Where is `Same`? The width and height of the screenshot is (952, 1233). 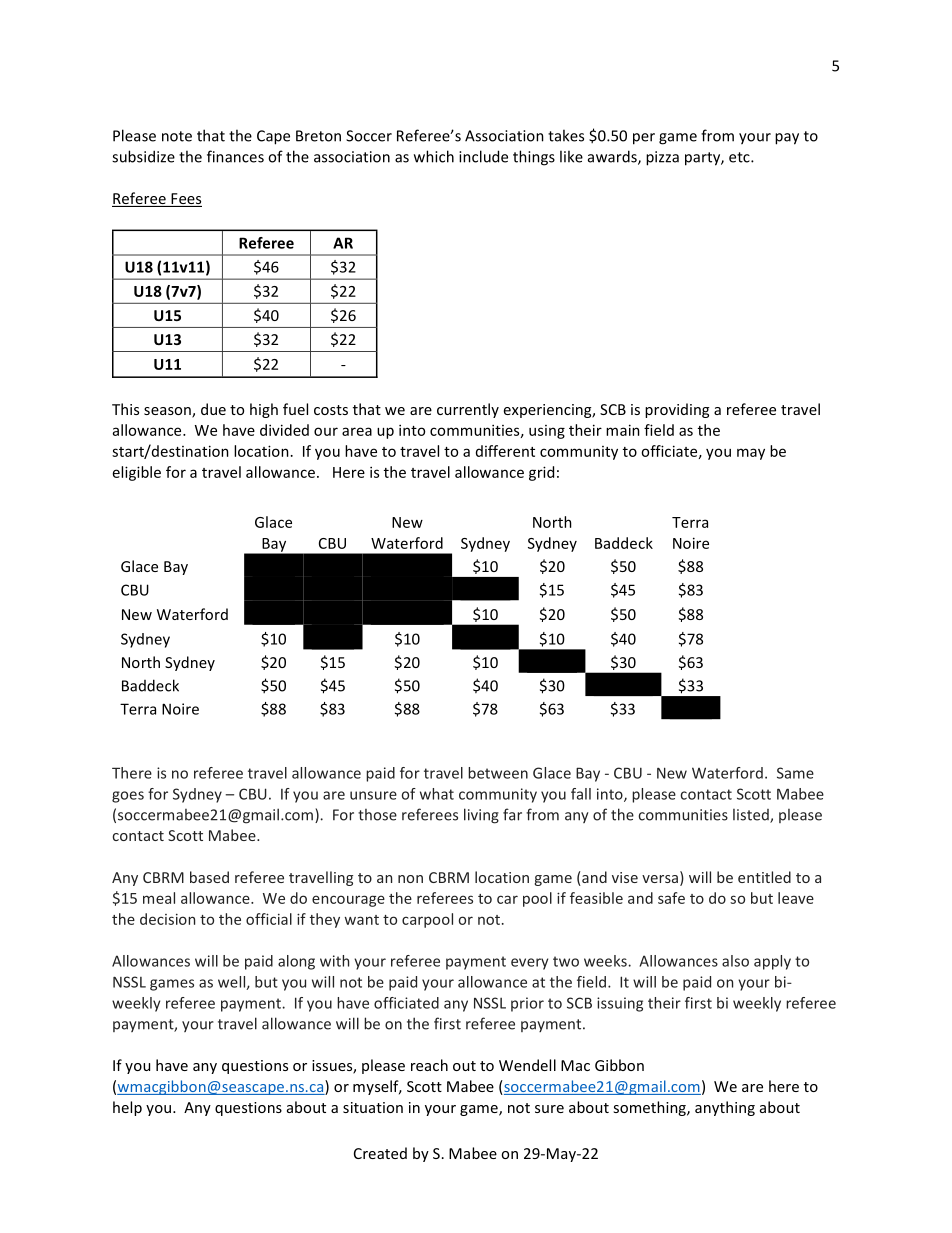
Same is located at coordinates (795, 773).
